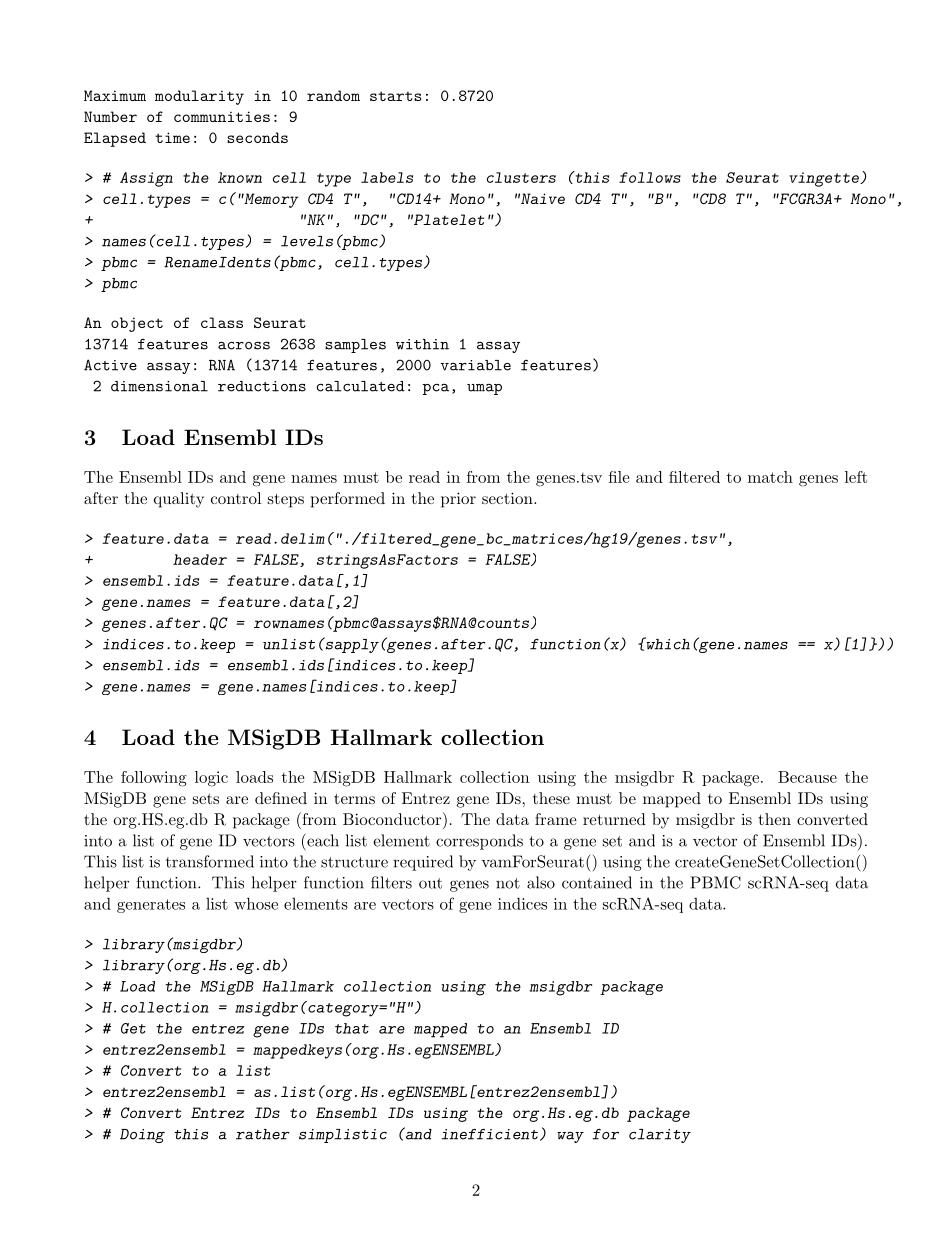 The height and width of the screenshot is (1233, 952). Describe the element at coordinates (222, 116) in the screenshot. I see `communities` at that location.
